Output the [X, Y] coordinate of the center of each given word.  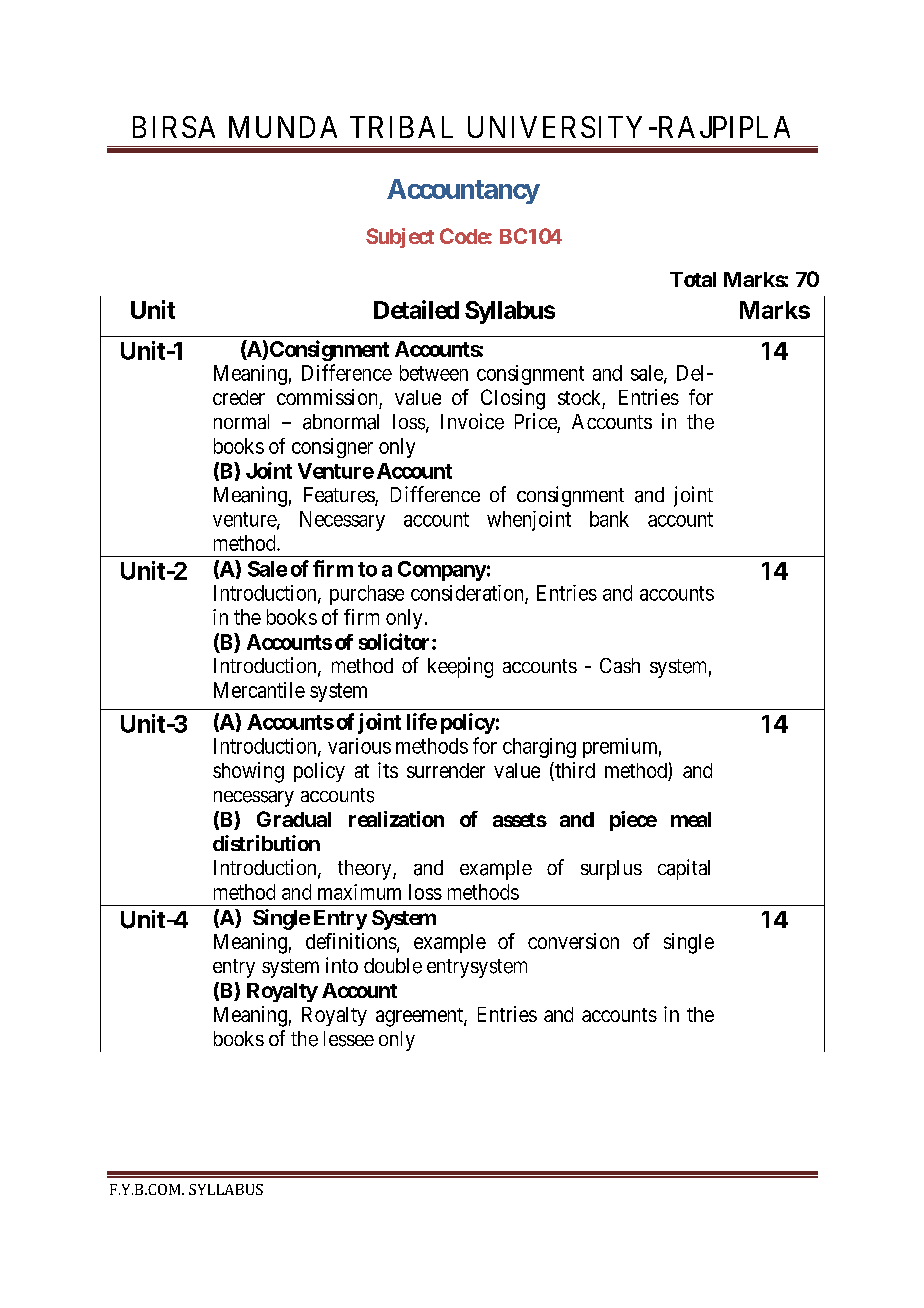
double [393, 966]
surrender [446, 770]
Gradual [294, 819]
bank [609, 519]
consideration [468, 594]
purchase [367, 595]
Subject [400, 238]
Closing [513, 399]
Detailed [416, 309]
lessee [349, 1039]
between [434, 373]
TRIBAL [401, 127]
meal [691, 819]
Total [693, 279]
